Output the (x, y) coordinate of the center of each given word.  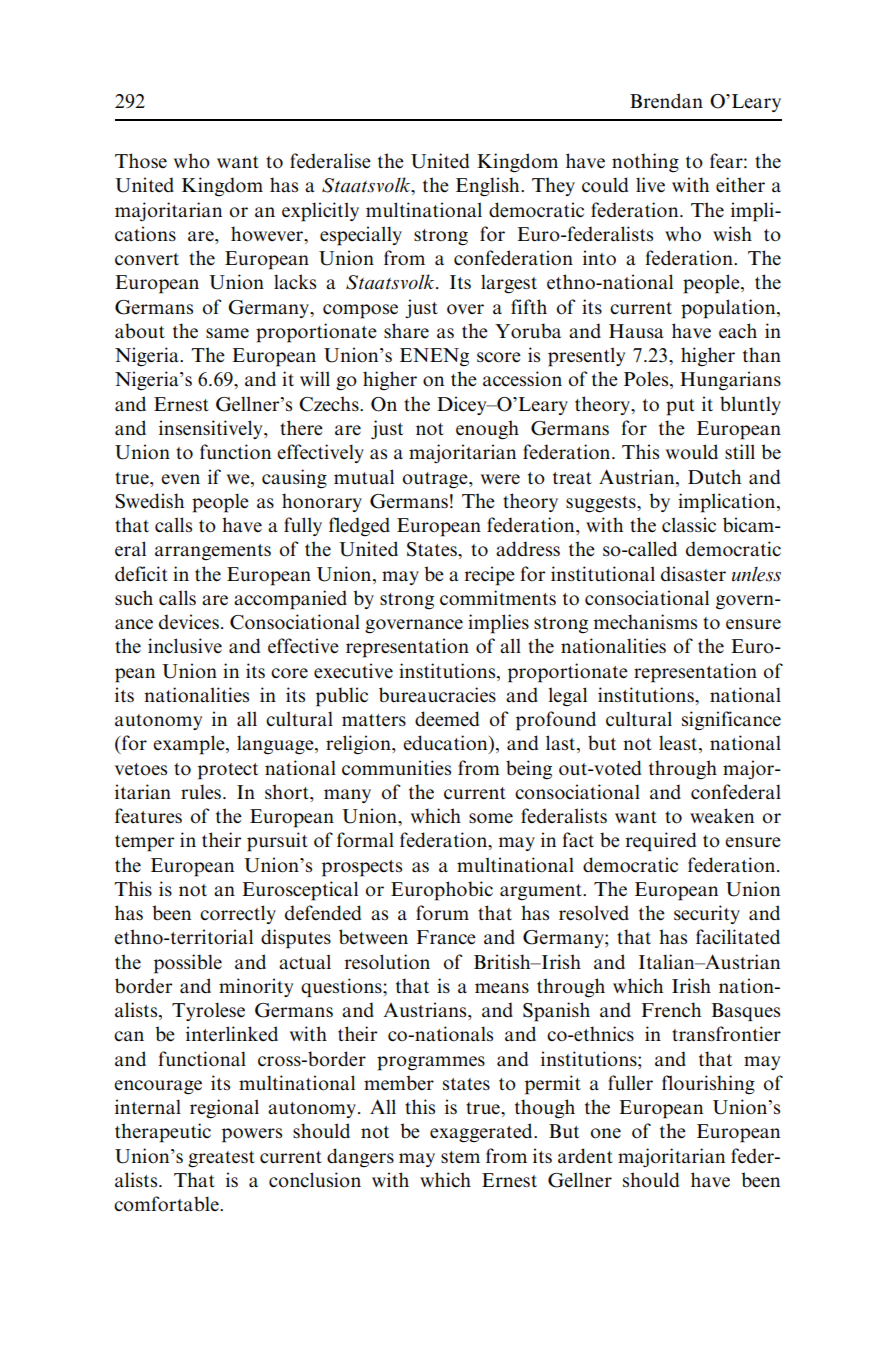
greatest (221, 1159)
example (190, 745)
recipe (490, 576)
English (489, 187)
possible (188, 964)
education (446, 744)
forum (442, 913)
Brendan (666, 101)
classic (689, 525)
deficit (141, 574)
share (406, 331)
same (227, 333)
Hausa (636, 331)
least (679, 744)
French (671, 1009)
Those (141, 161)
